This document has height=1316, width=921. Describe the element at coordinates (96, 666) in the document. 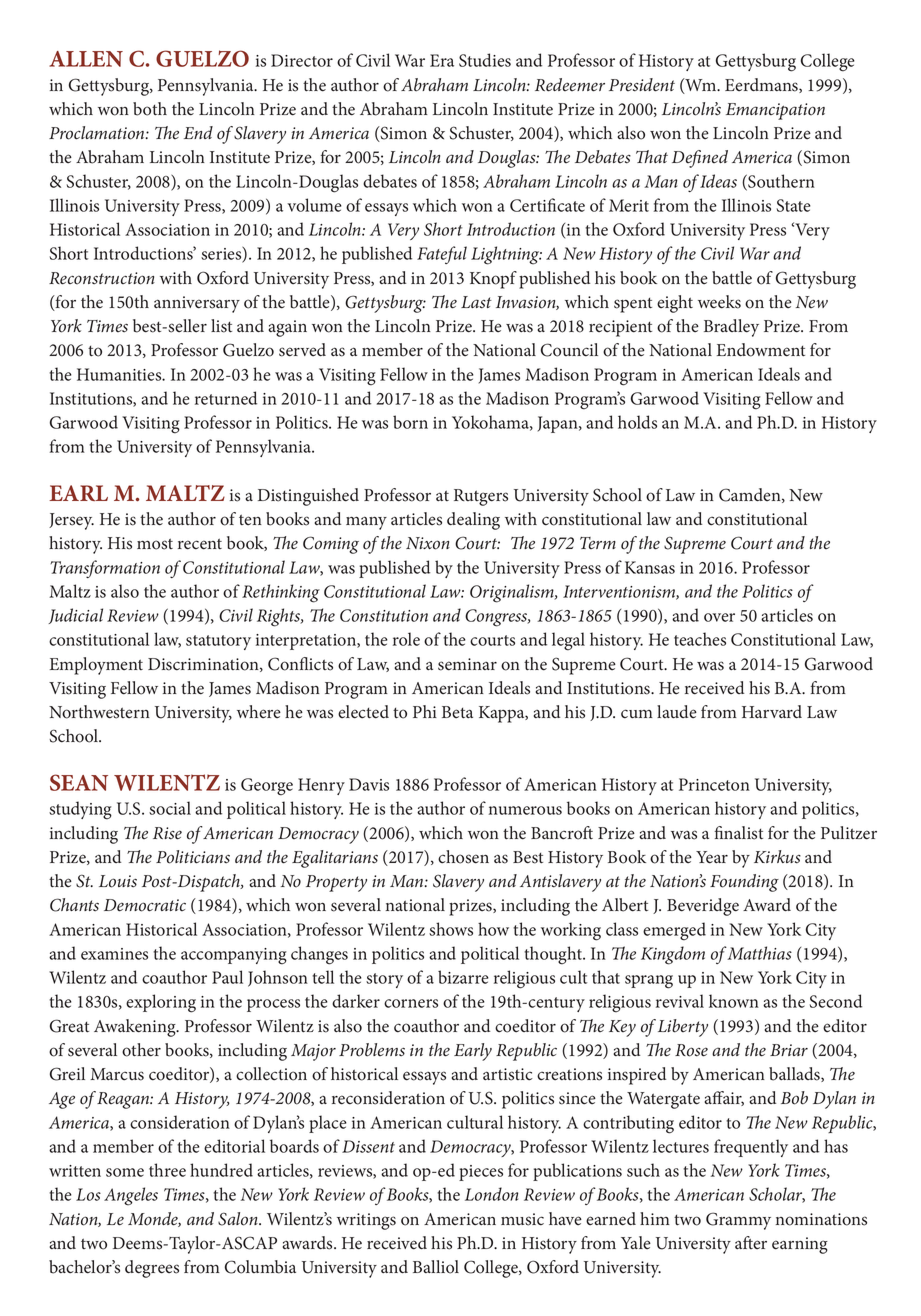

I see `Employment` at that location.
